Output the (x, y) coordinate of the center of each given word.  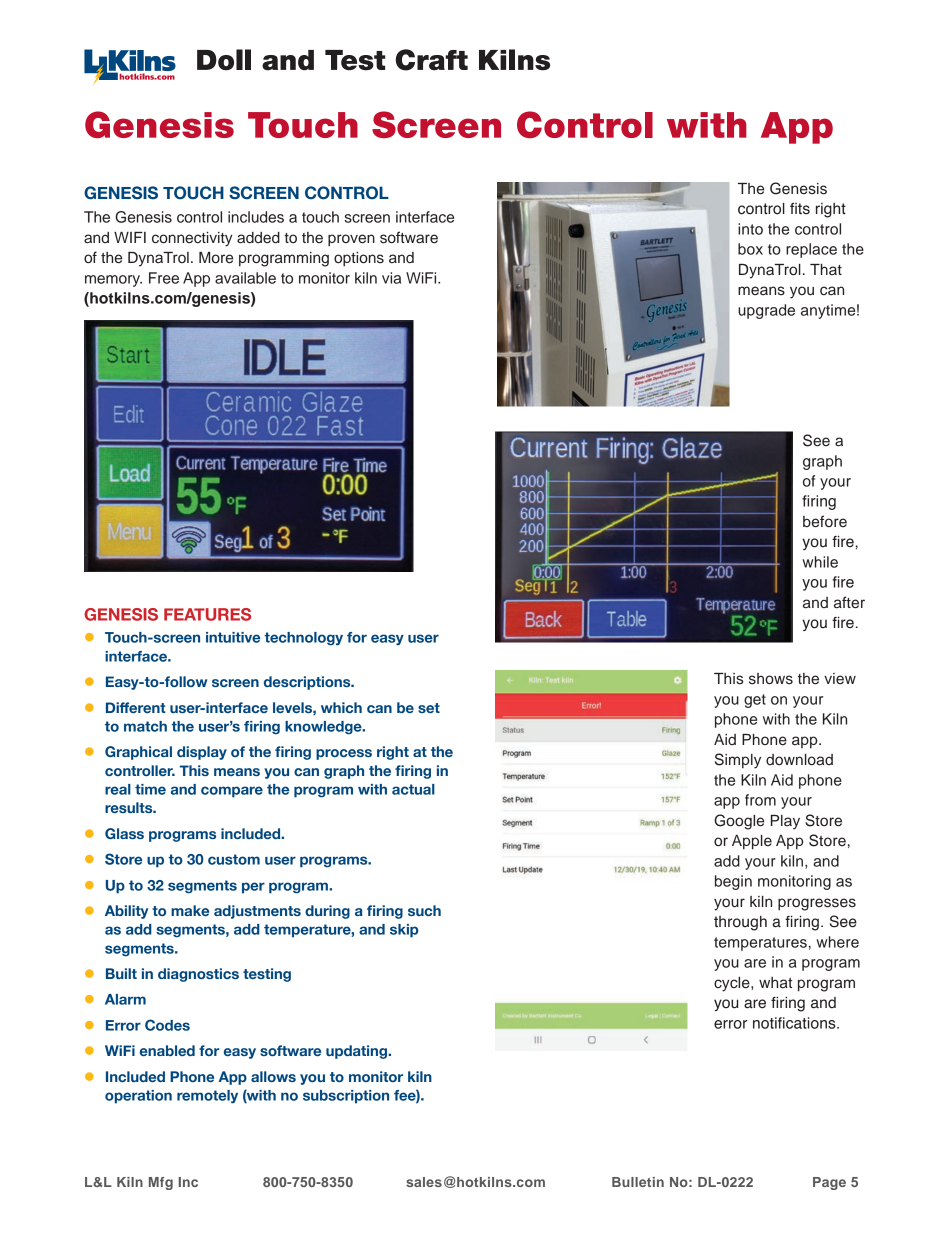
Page (829, 1183)
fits (800, 209)
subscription (346, 1097)
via (391, 278)
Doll (224, 60)
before (825, 521)
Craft (432, 60)
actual (413, 789)
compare (232, 792)
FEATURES (207, 614)
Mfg (161, 1183)
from (760, 800)
